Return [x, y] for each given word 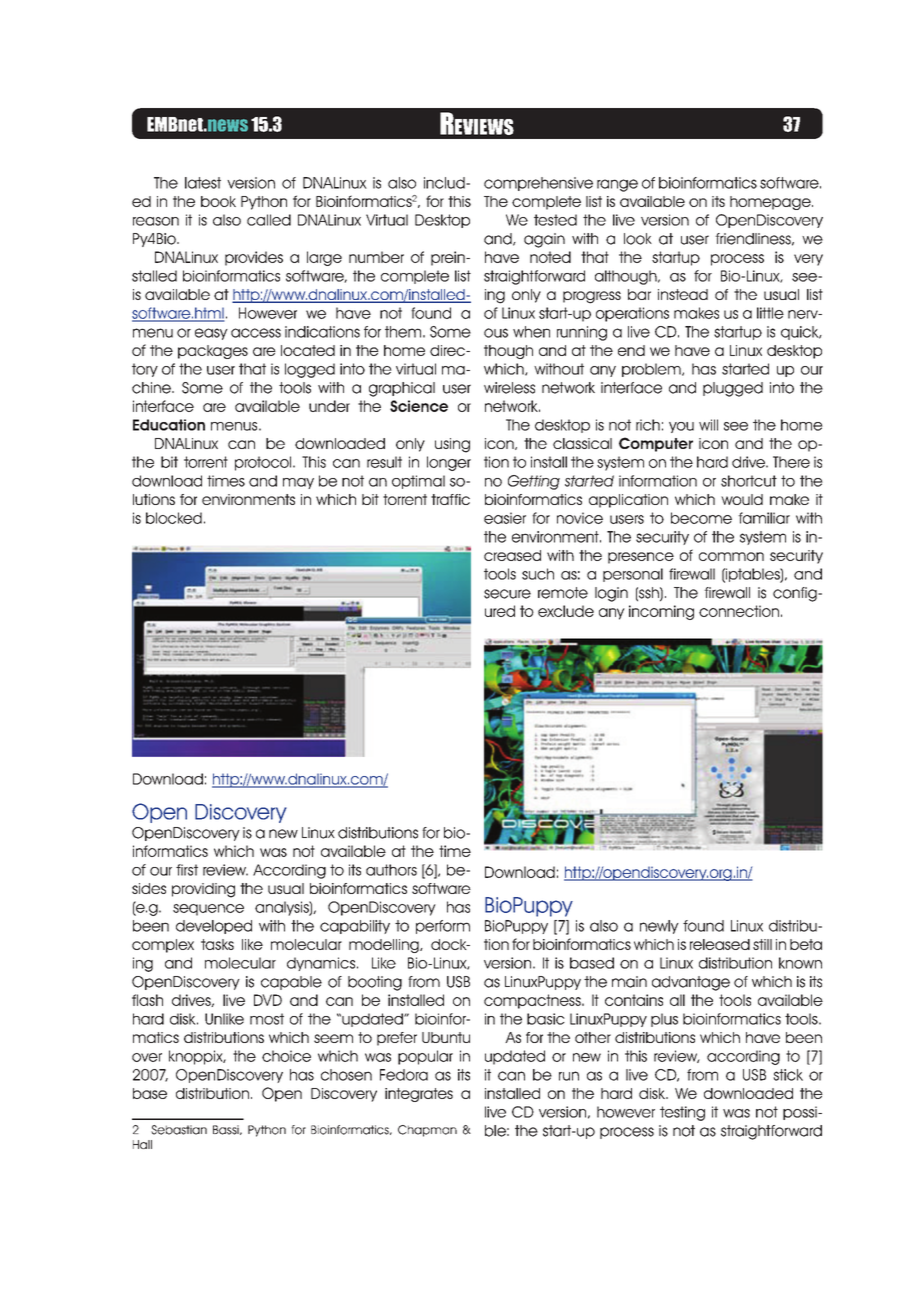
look [638, 239]
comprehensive [538, 184]
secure [507, 594]
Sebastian [179, 1130]
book [218, 201]
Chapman [427, 1131]
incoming [661, 612]
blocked [174, 518]
